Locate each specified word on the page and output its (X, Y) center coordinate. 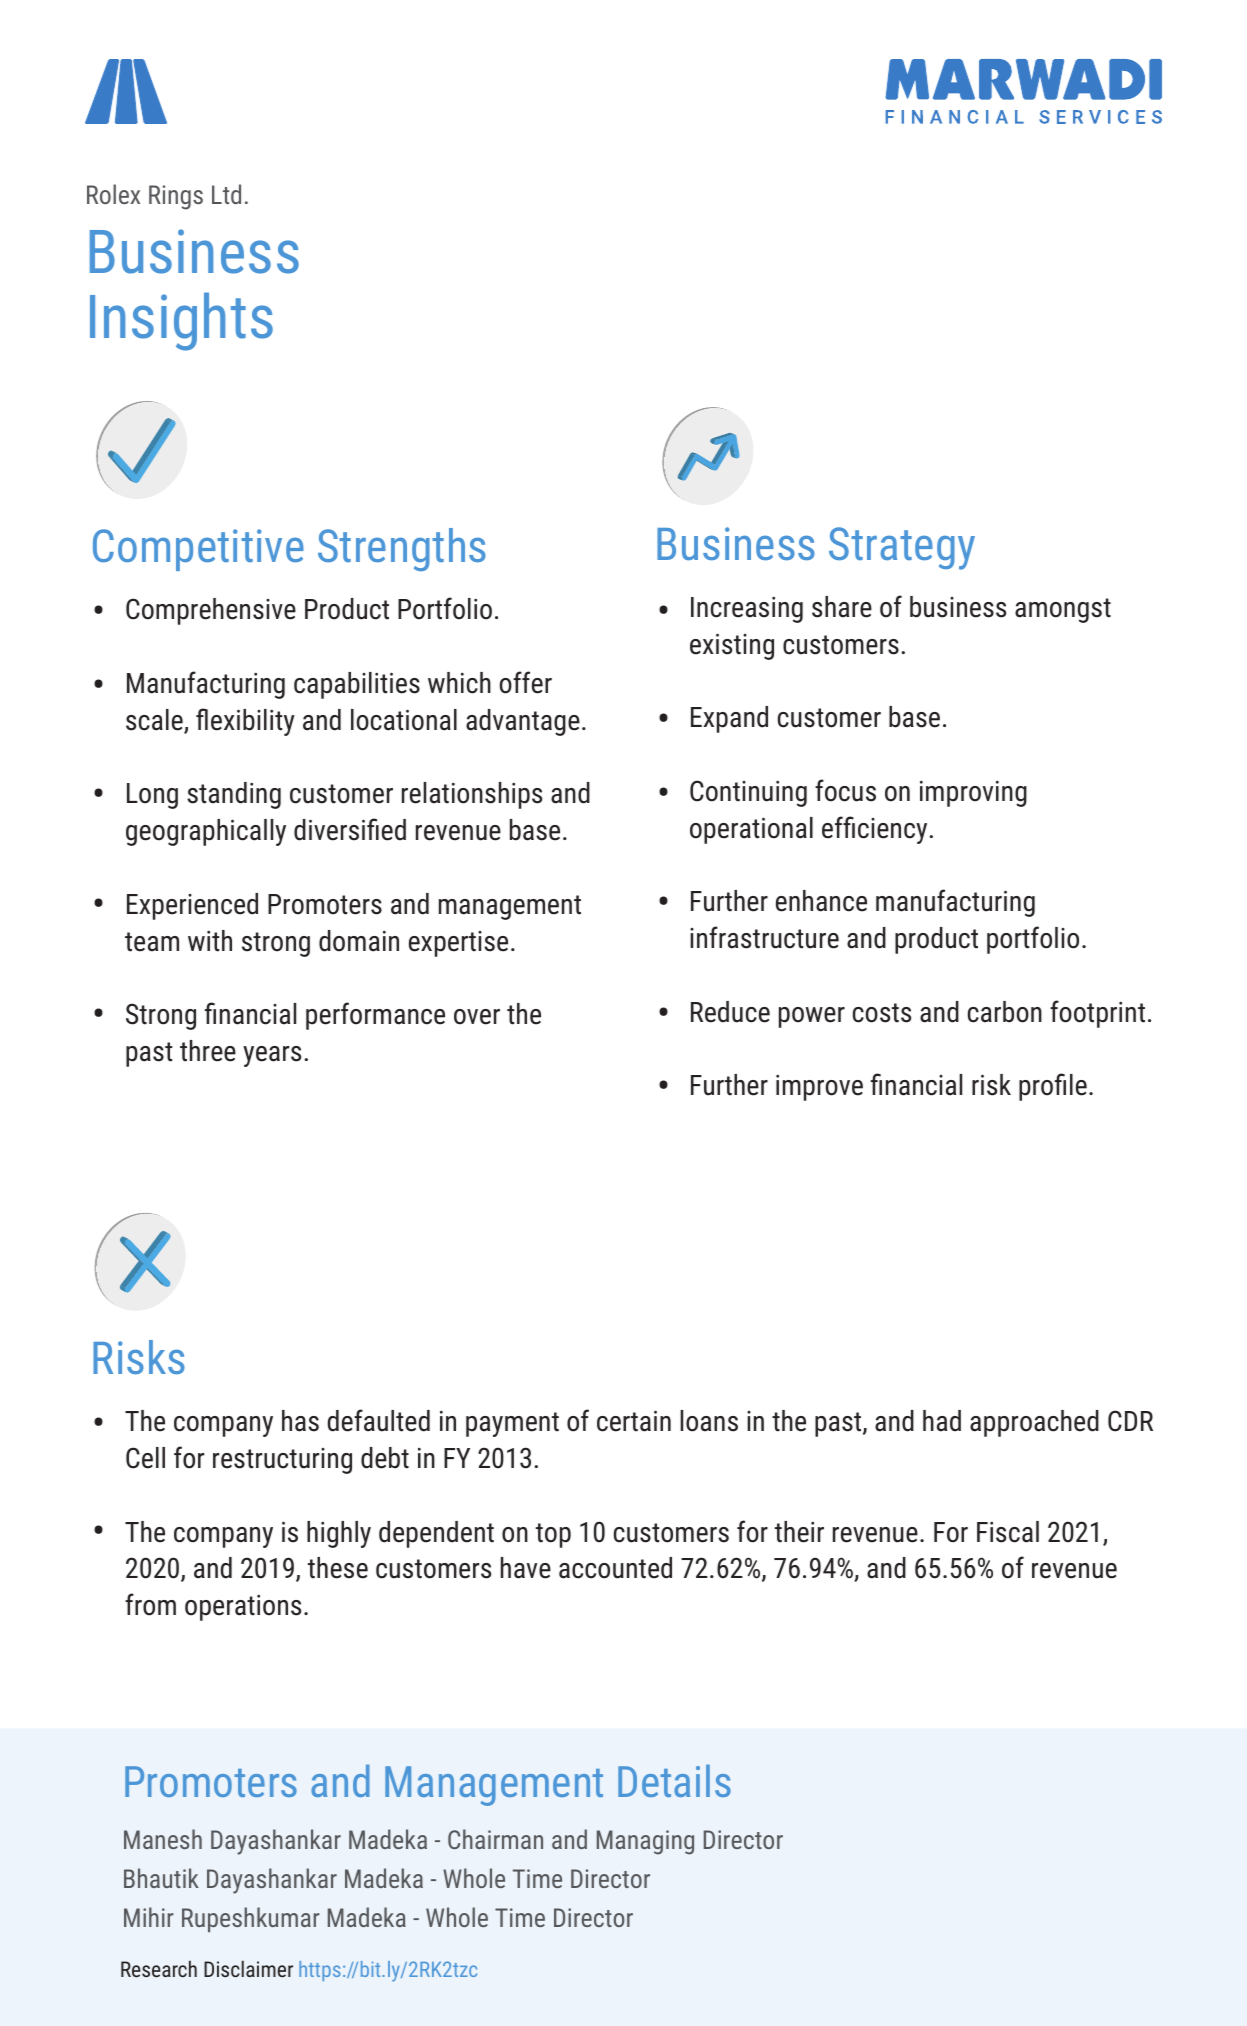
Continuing (748, 793)
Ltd (226, 194)
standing (234, 795)
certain (634, 1421)
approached (1034, 1423)
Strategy (902, 548)
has (300, 1421)
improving (973, 794)
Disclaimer (248, 1968)
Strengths (402, 549)
